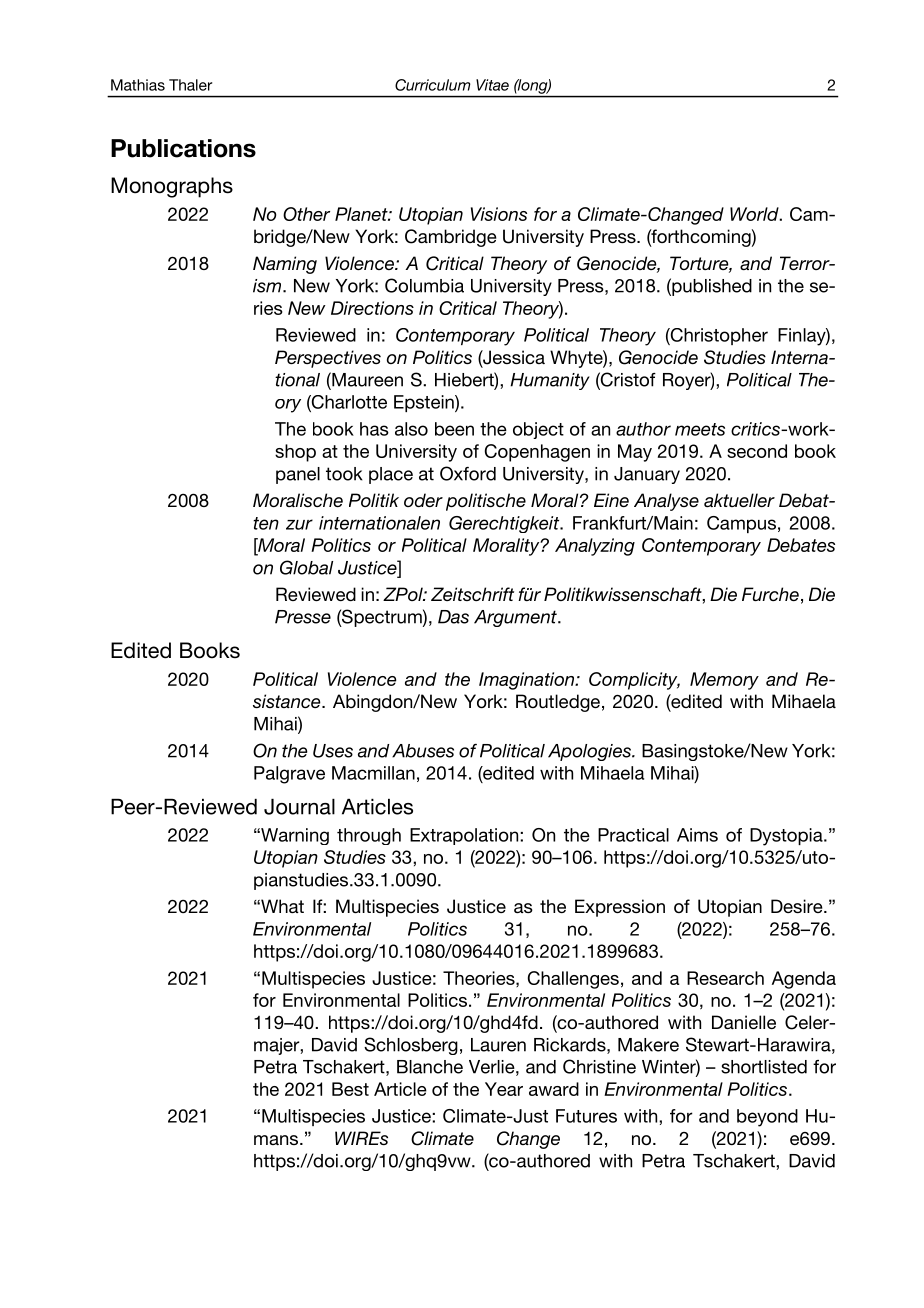 The image size is (924, 1308). What do you see at coordinates (492, 85) in the screenshot?
I see `Vitae` at bounding box center [492, 85].
